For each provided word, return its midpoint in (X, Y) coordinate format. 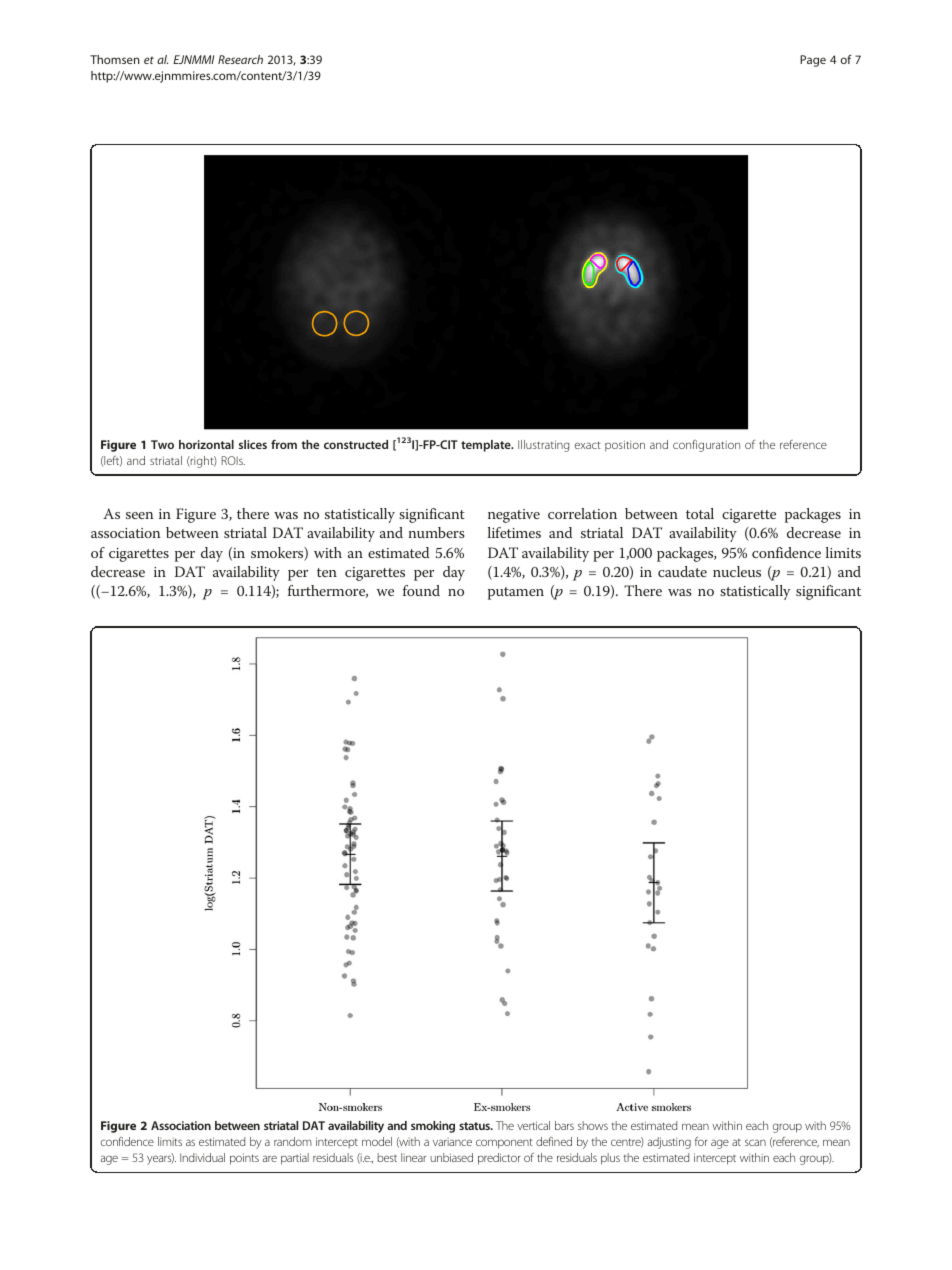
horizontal (206, 444)
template (487, 446)
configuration (706, 446)
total (700, 513)
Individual (202, 1157)
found (421, 590)
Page (813, 61)
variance (452, 1142)
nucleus (737, 571)
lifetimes (514, 532)
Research (240, 59)
